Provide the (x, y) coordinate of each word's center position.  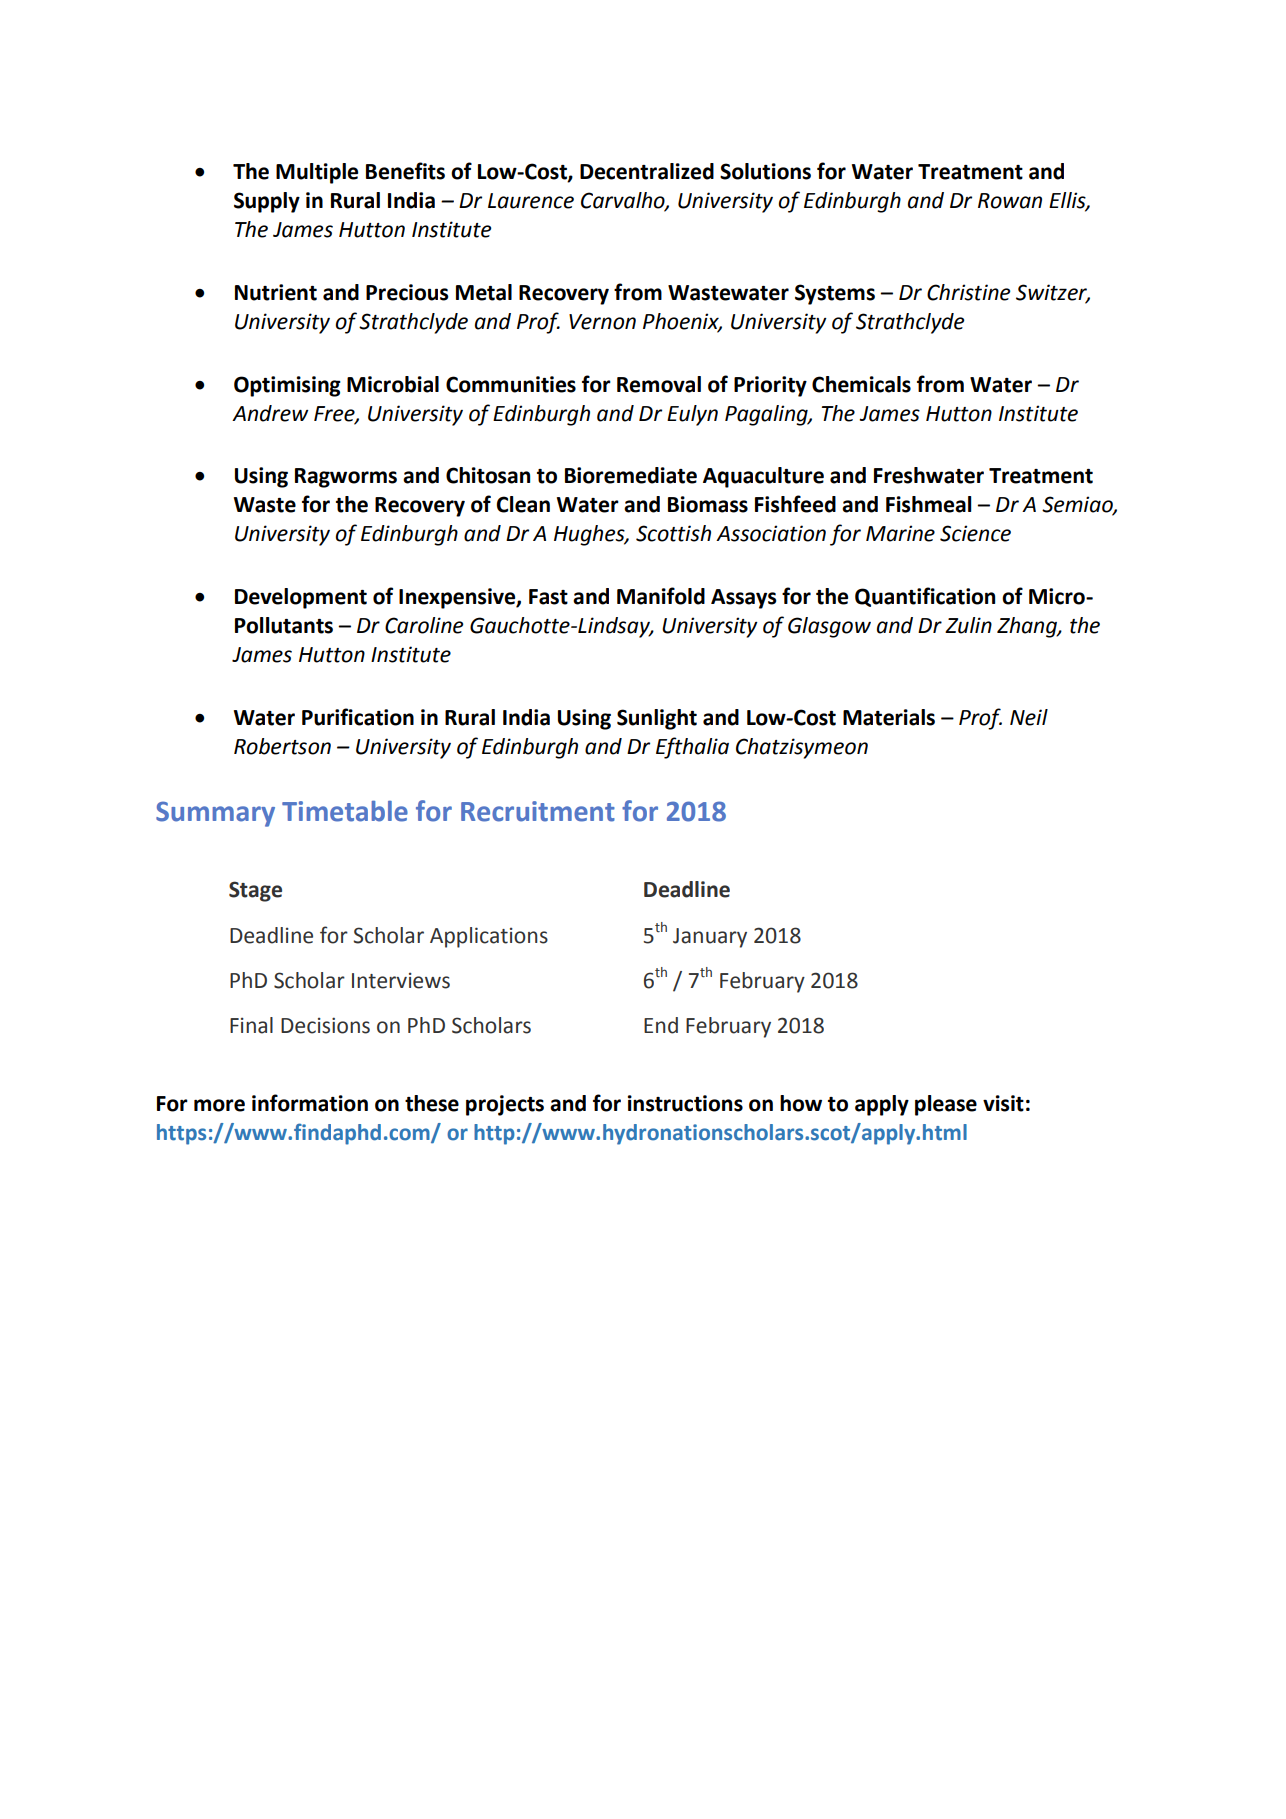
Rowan (1010, 201)
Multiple (317, 173)
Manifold (661, 596)
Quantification (925, 597)
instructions (685, 1103)
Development (301, 598)
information (310, 1103)
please (946, 1105)
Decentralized (647, 171)
